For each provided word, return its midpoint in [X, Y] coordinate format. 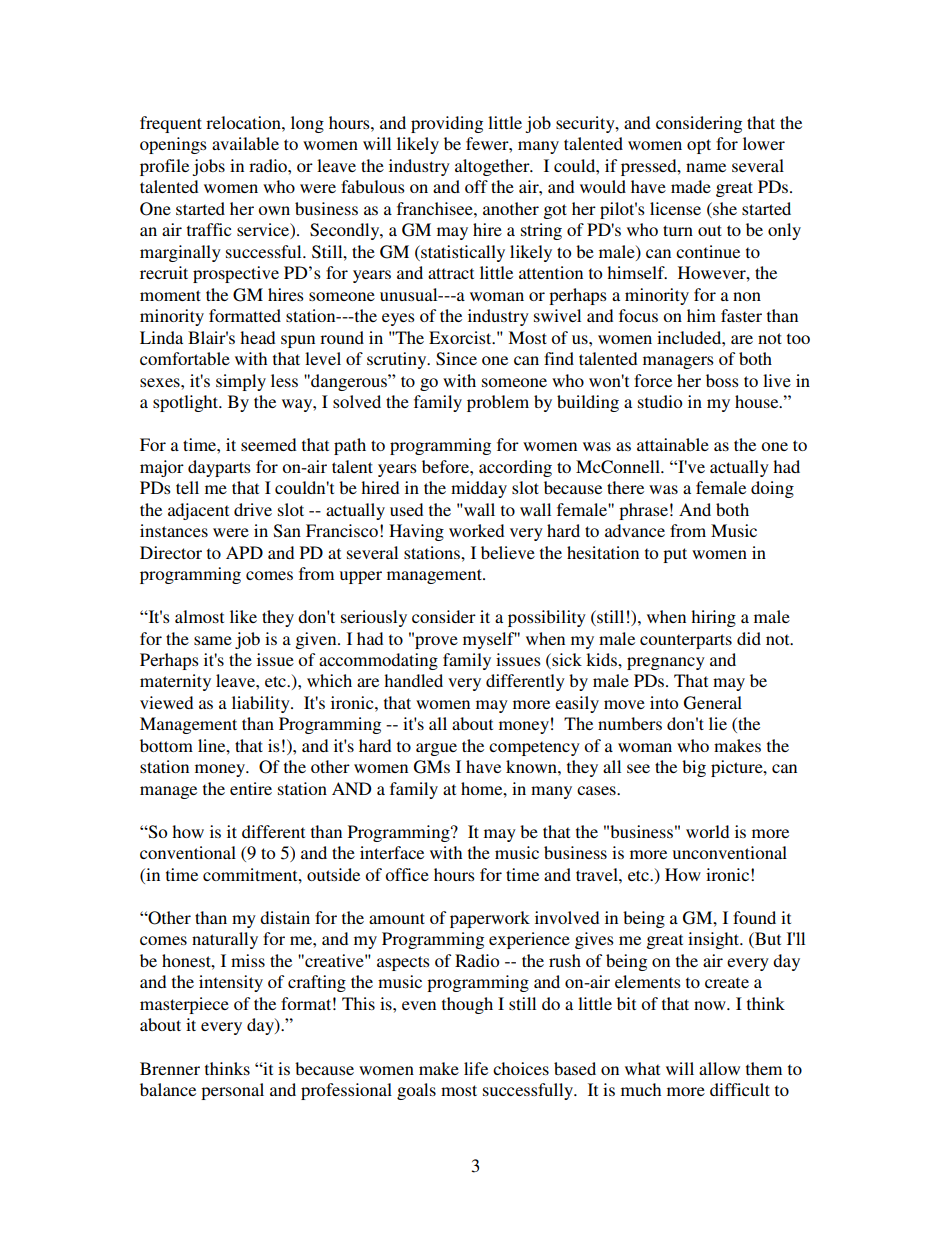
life [476, 1068]
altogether [493, 167]
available [245, 143]
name [706, 167]
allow [719, 1068]
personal [232, 1091]
